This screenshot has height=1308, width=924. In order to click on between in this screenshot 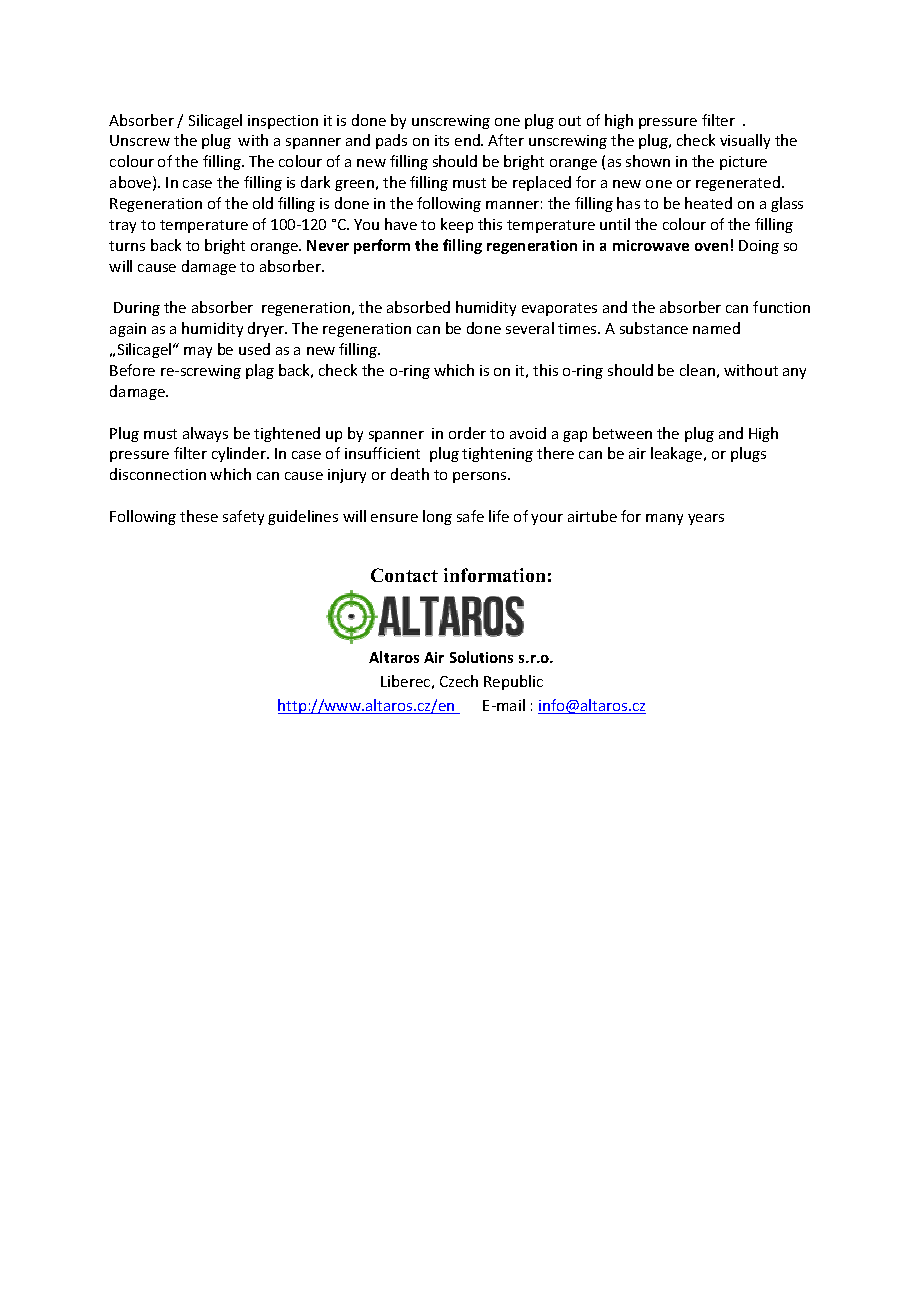, I will do `click(622, 433)`.
